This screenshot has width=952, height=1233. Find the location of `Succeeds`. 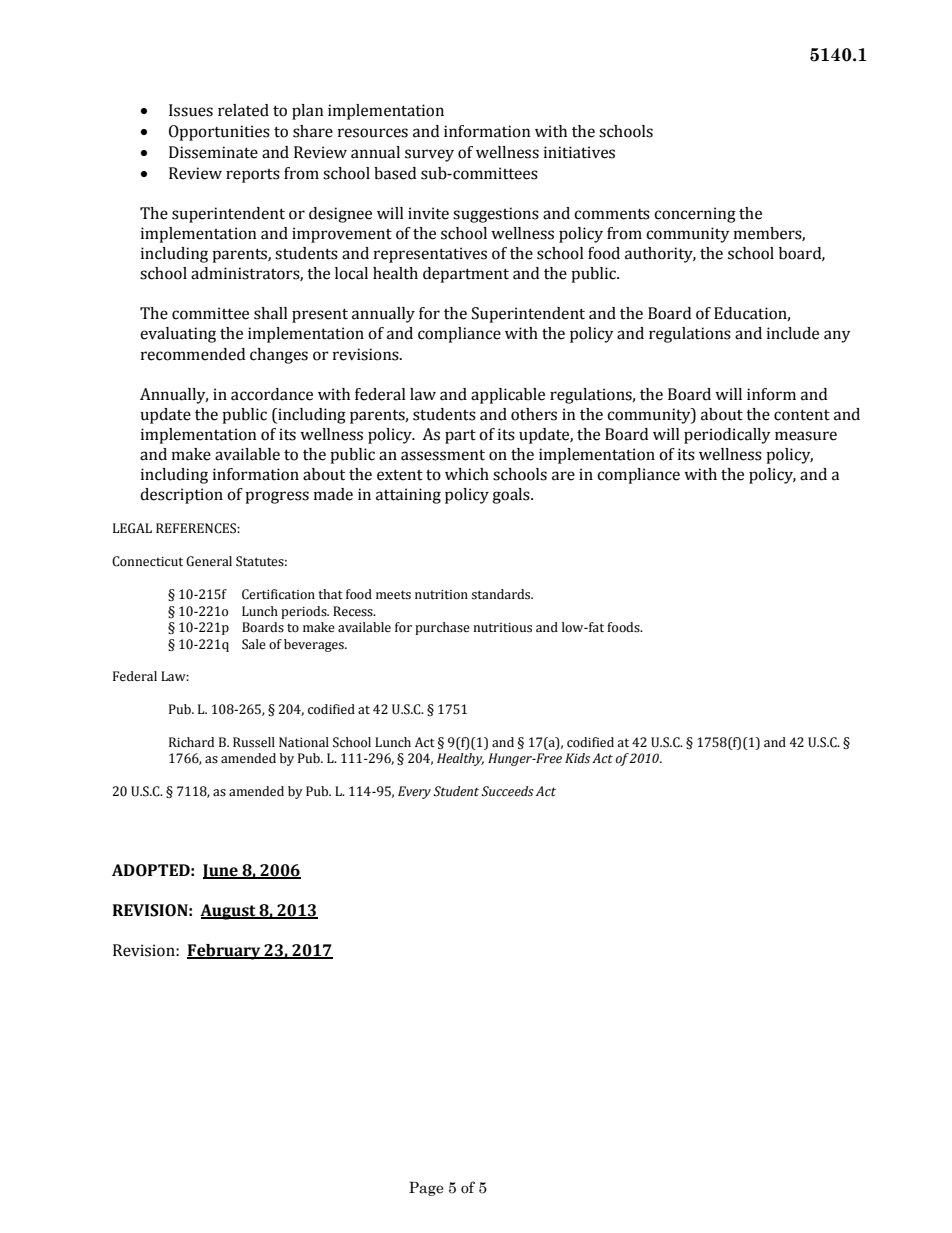

Succeeds is located at coordinates (507, 791).
